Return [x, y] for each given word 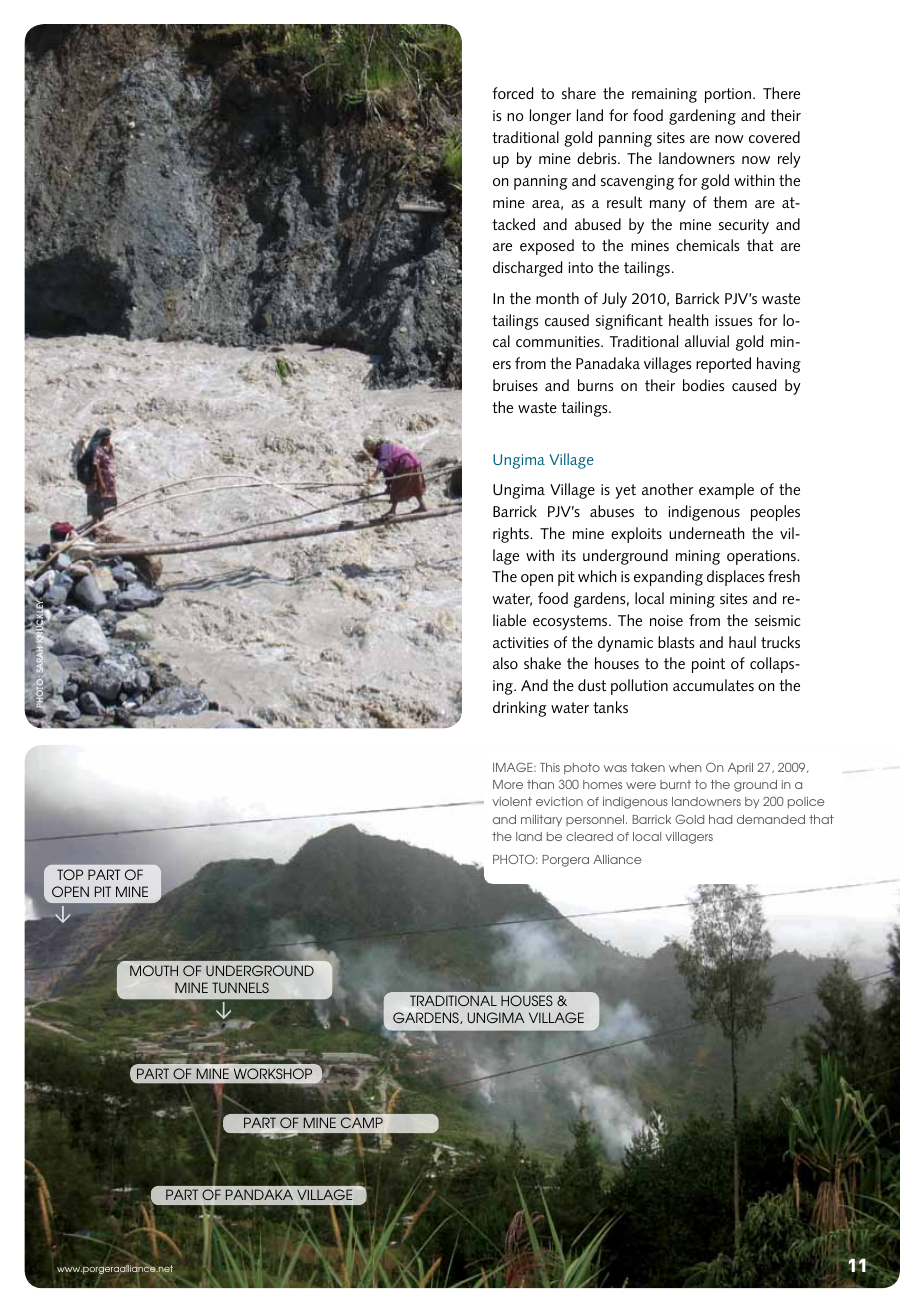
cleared [589, 836]
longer [550, 117]
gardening [702, 117]
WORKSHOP [273, 1073]
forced [513, 93]
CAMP [362, 1122]
